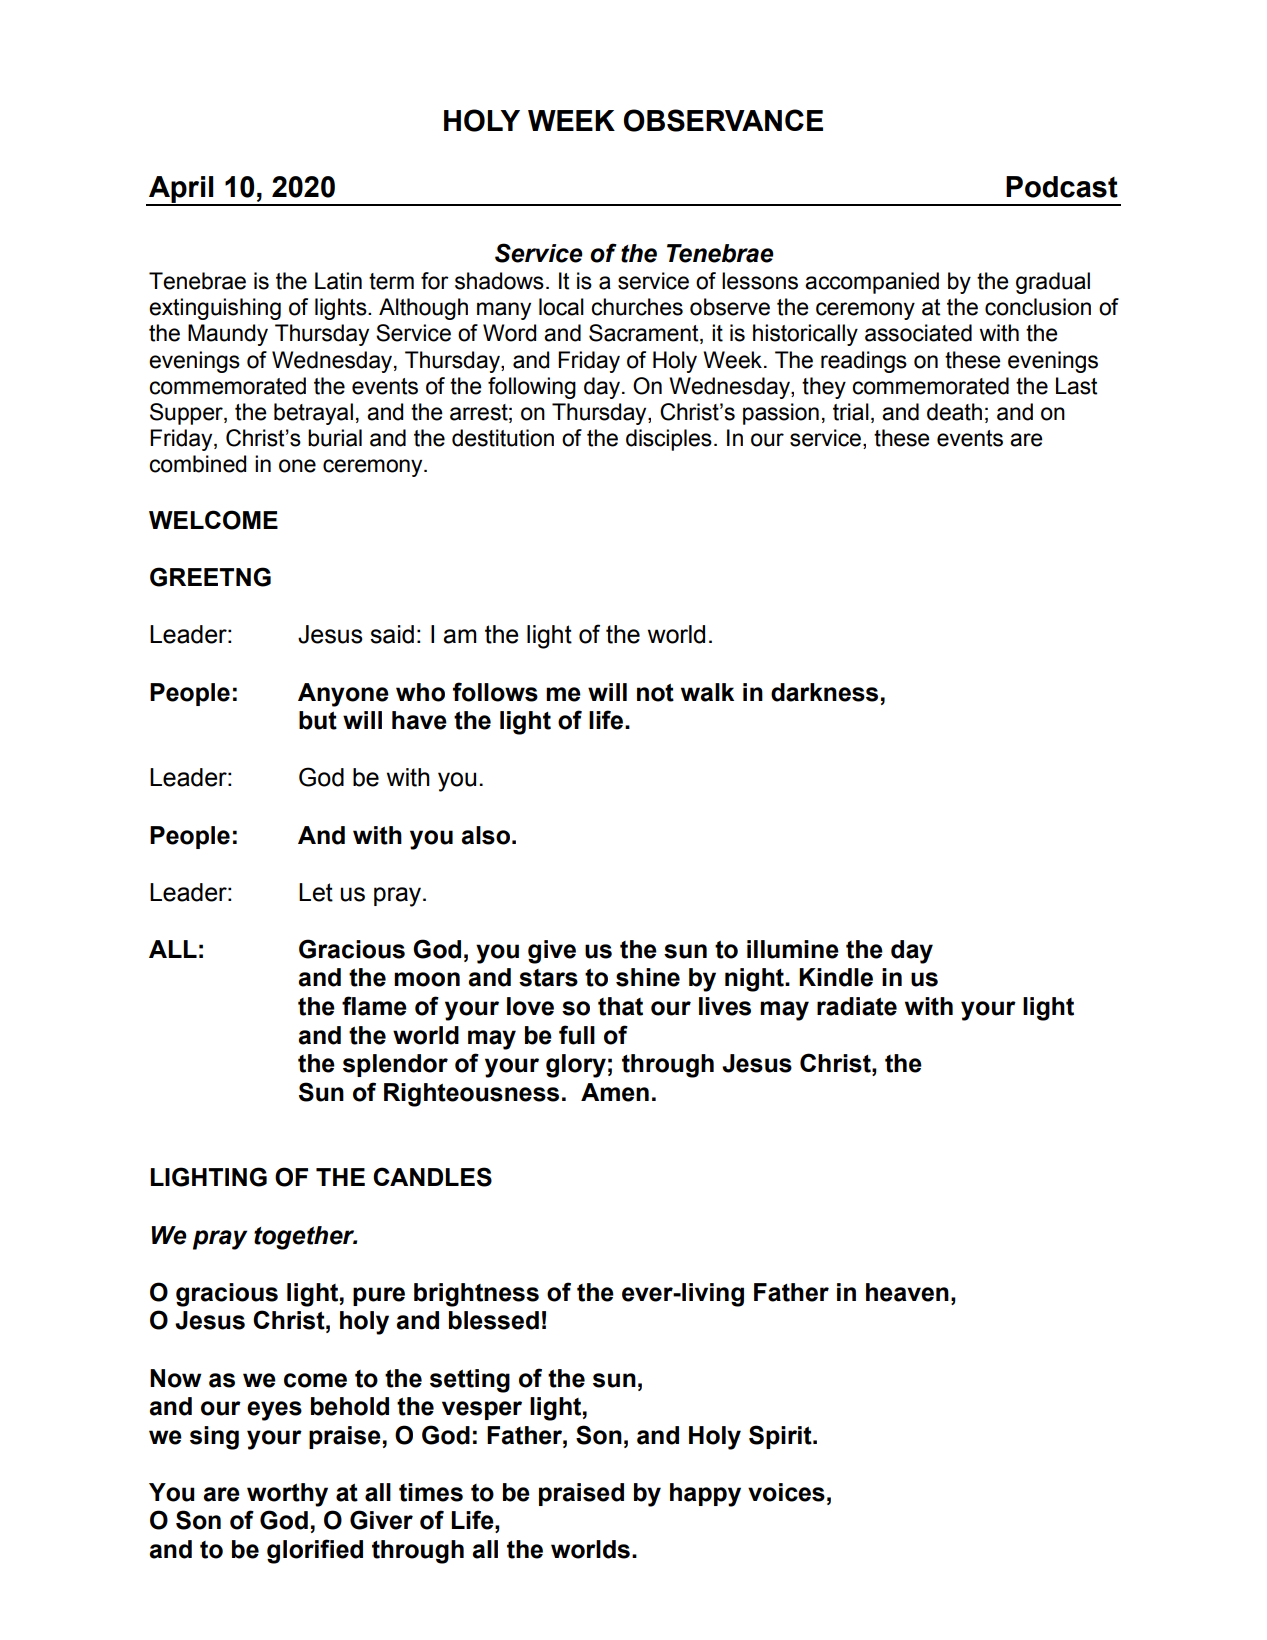 Image resolution: width=1267 pixels, height=1640 pixels. I want to click on splendor, so click(395, 1065).
